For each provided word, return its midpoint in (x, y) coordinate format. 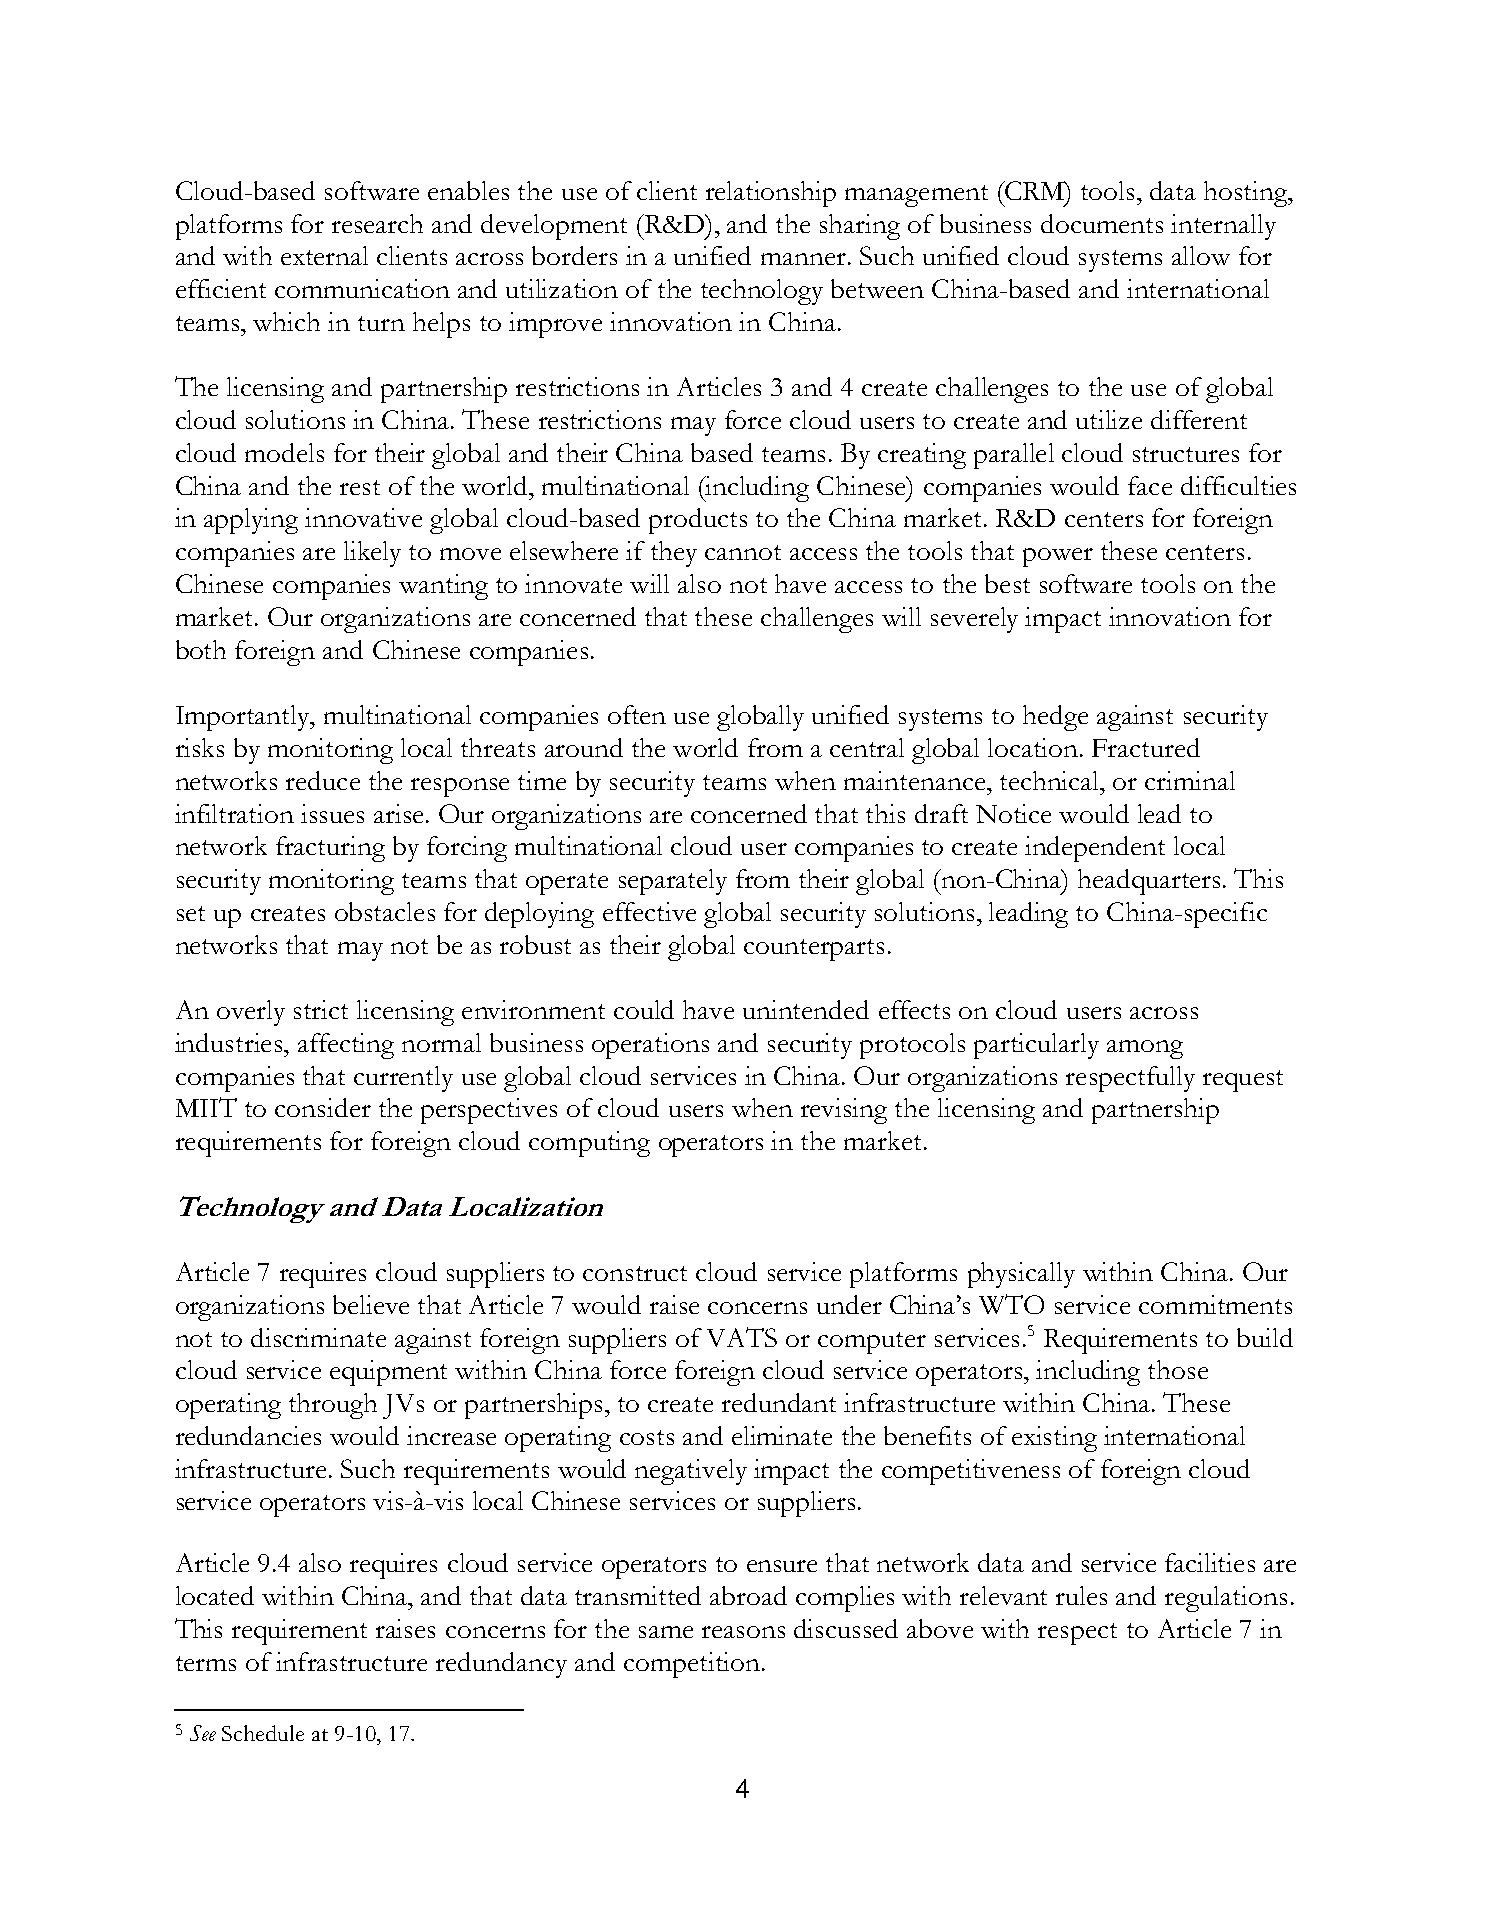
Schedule (263, 1733)
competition (692, 1665)
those (1178, 1369)
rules (1081, 1595)
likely (372, 554)
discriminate (318, 1337)
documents (1102, 223)
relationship (771, 194)
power (1058, 557)
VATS (742, 1337)
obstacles (385, 911)
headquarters (1149, 882)
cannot (743, 552)
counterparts (814, 950)
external (324, 255)
